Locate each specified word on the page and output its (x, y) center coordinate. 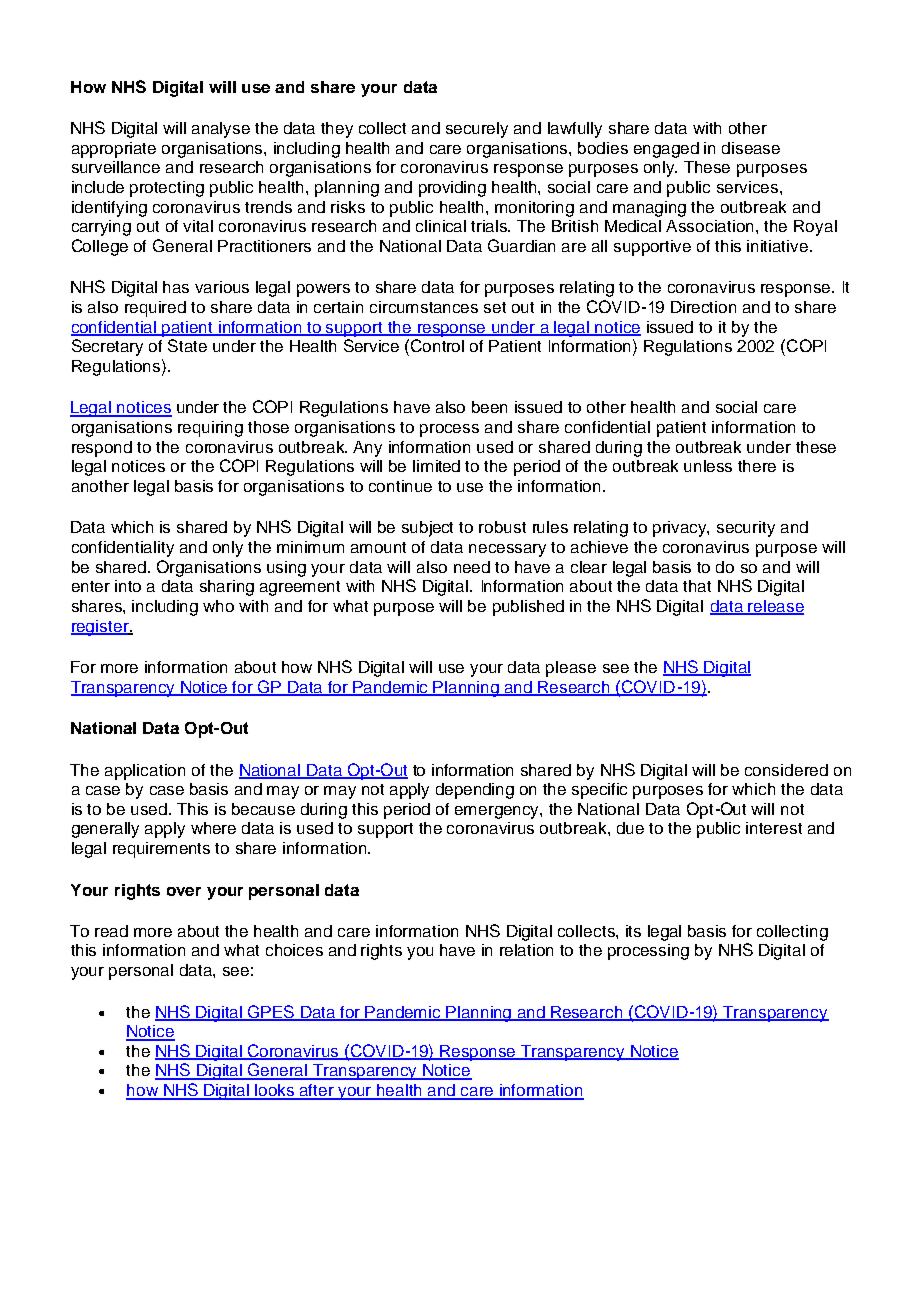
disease (751, 148)
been (489, 407)
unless (708, 466)
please (571, 669)
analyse (221, 130)
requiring (210, 429)
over (184, 891)
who (218, 606)
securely (477, 130)
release (775, 607)
